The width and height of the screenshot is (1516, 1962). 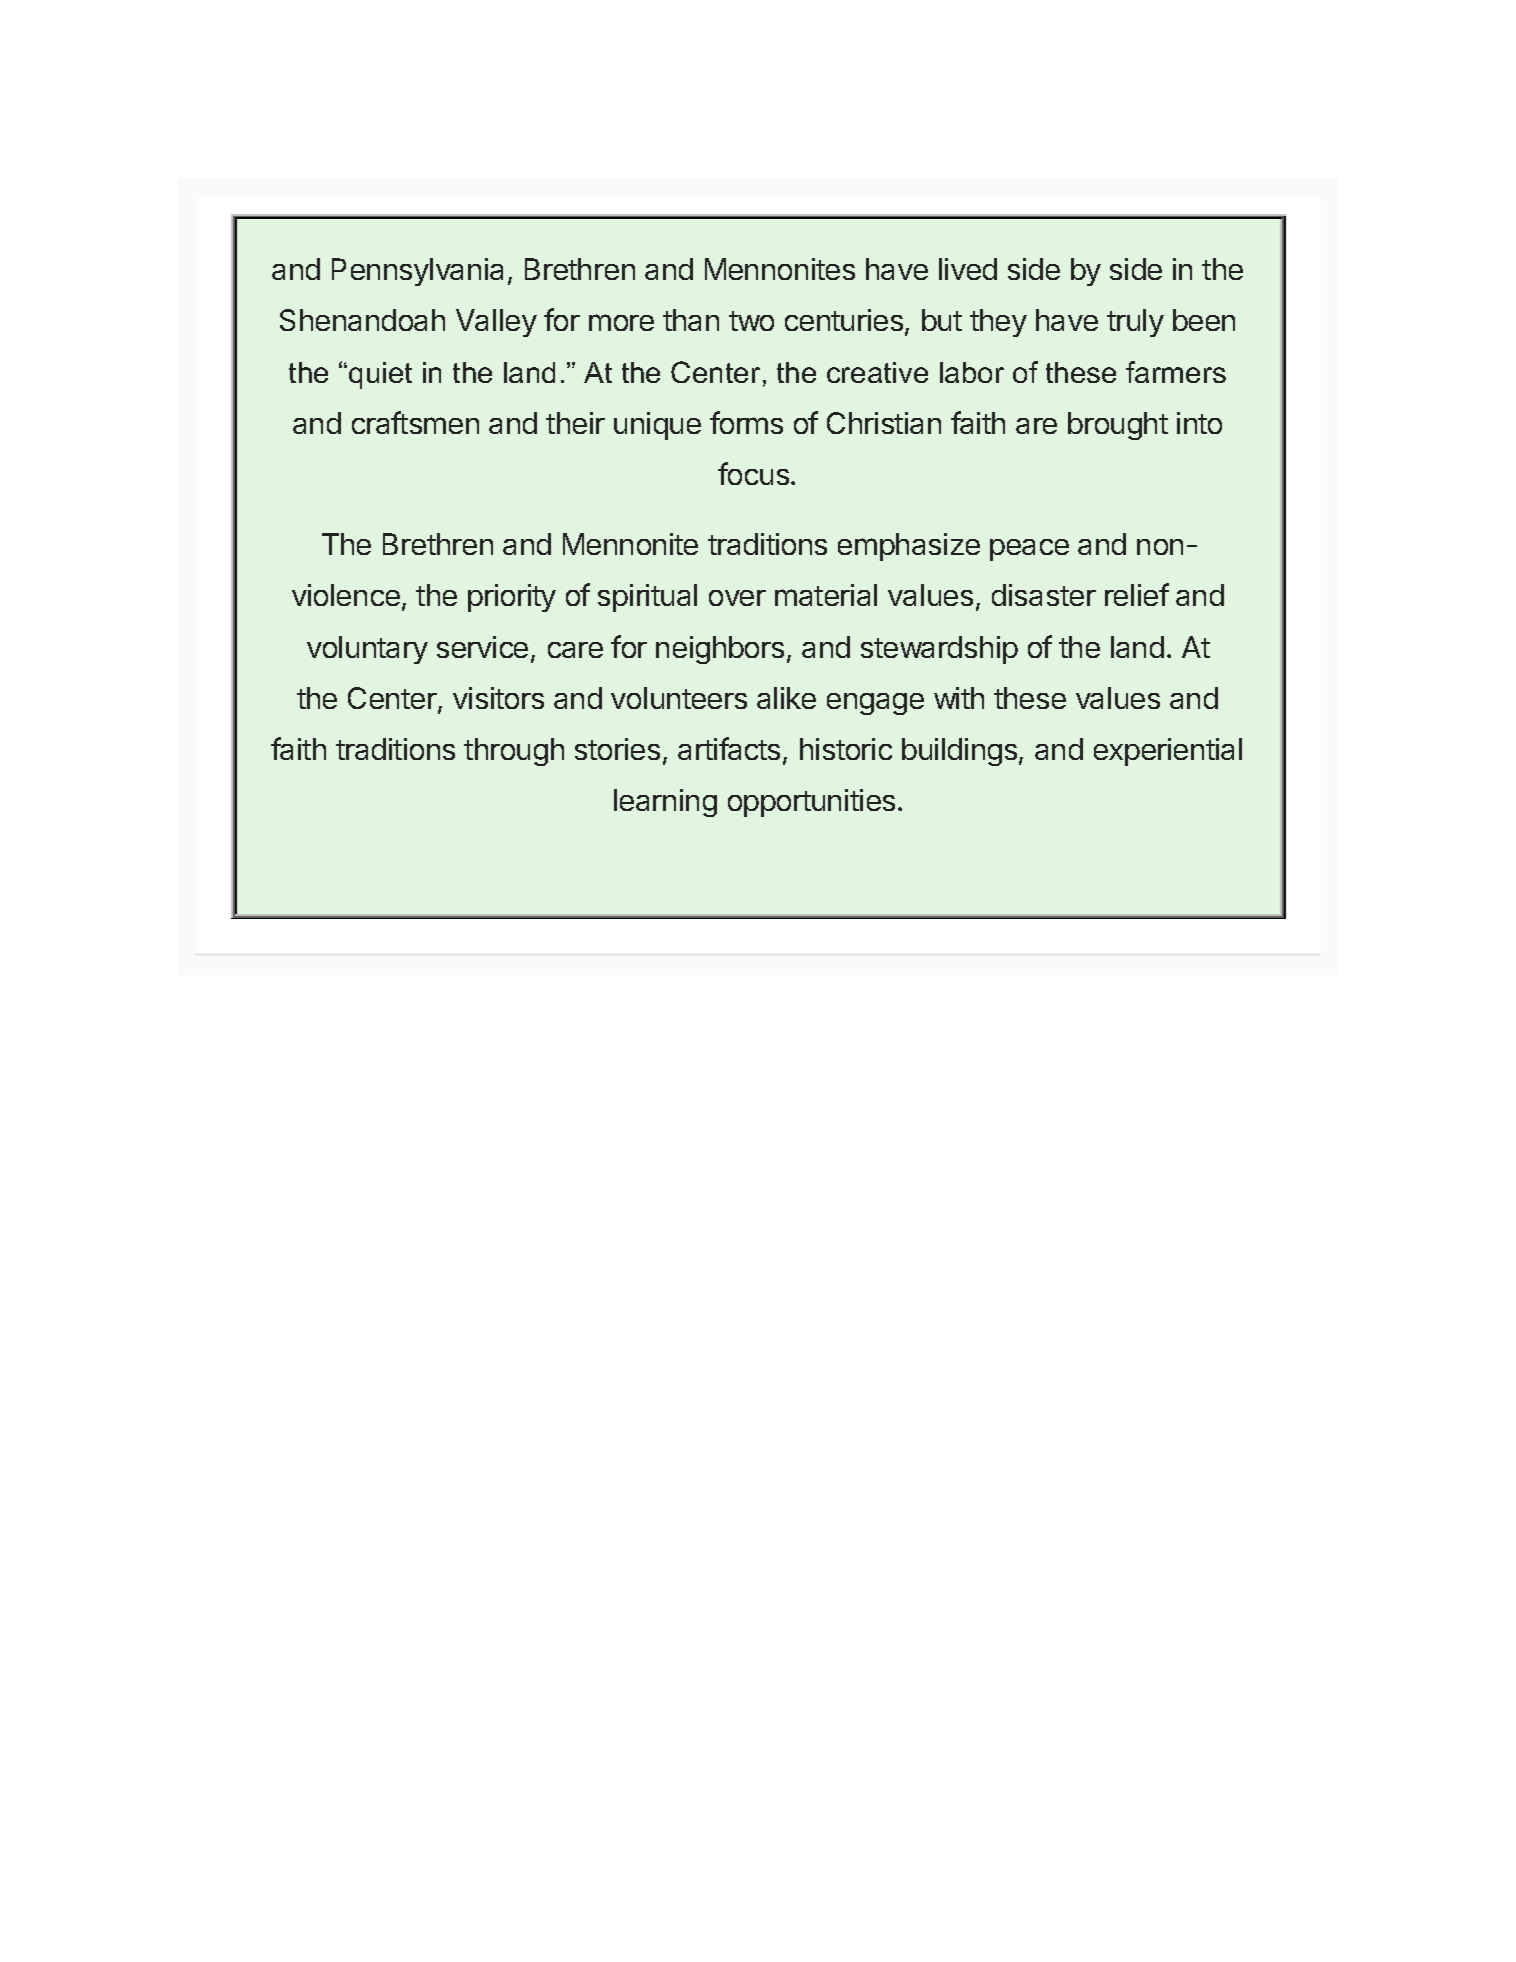 I want to click on priority, so click(x=512, y=598).
